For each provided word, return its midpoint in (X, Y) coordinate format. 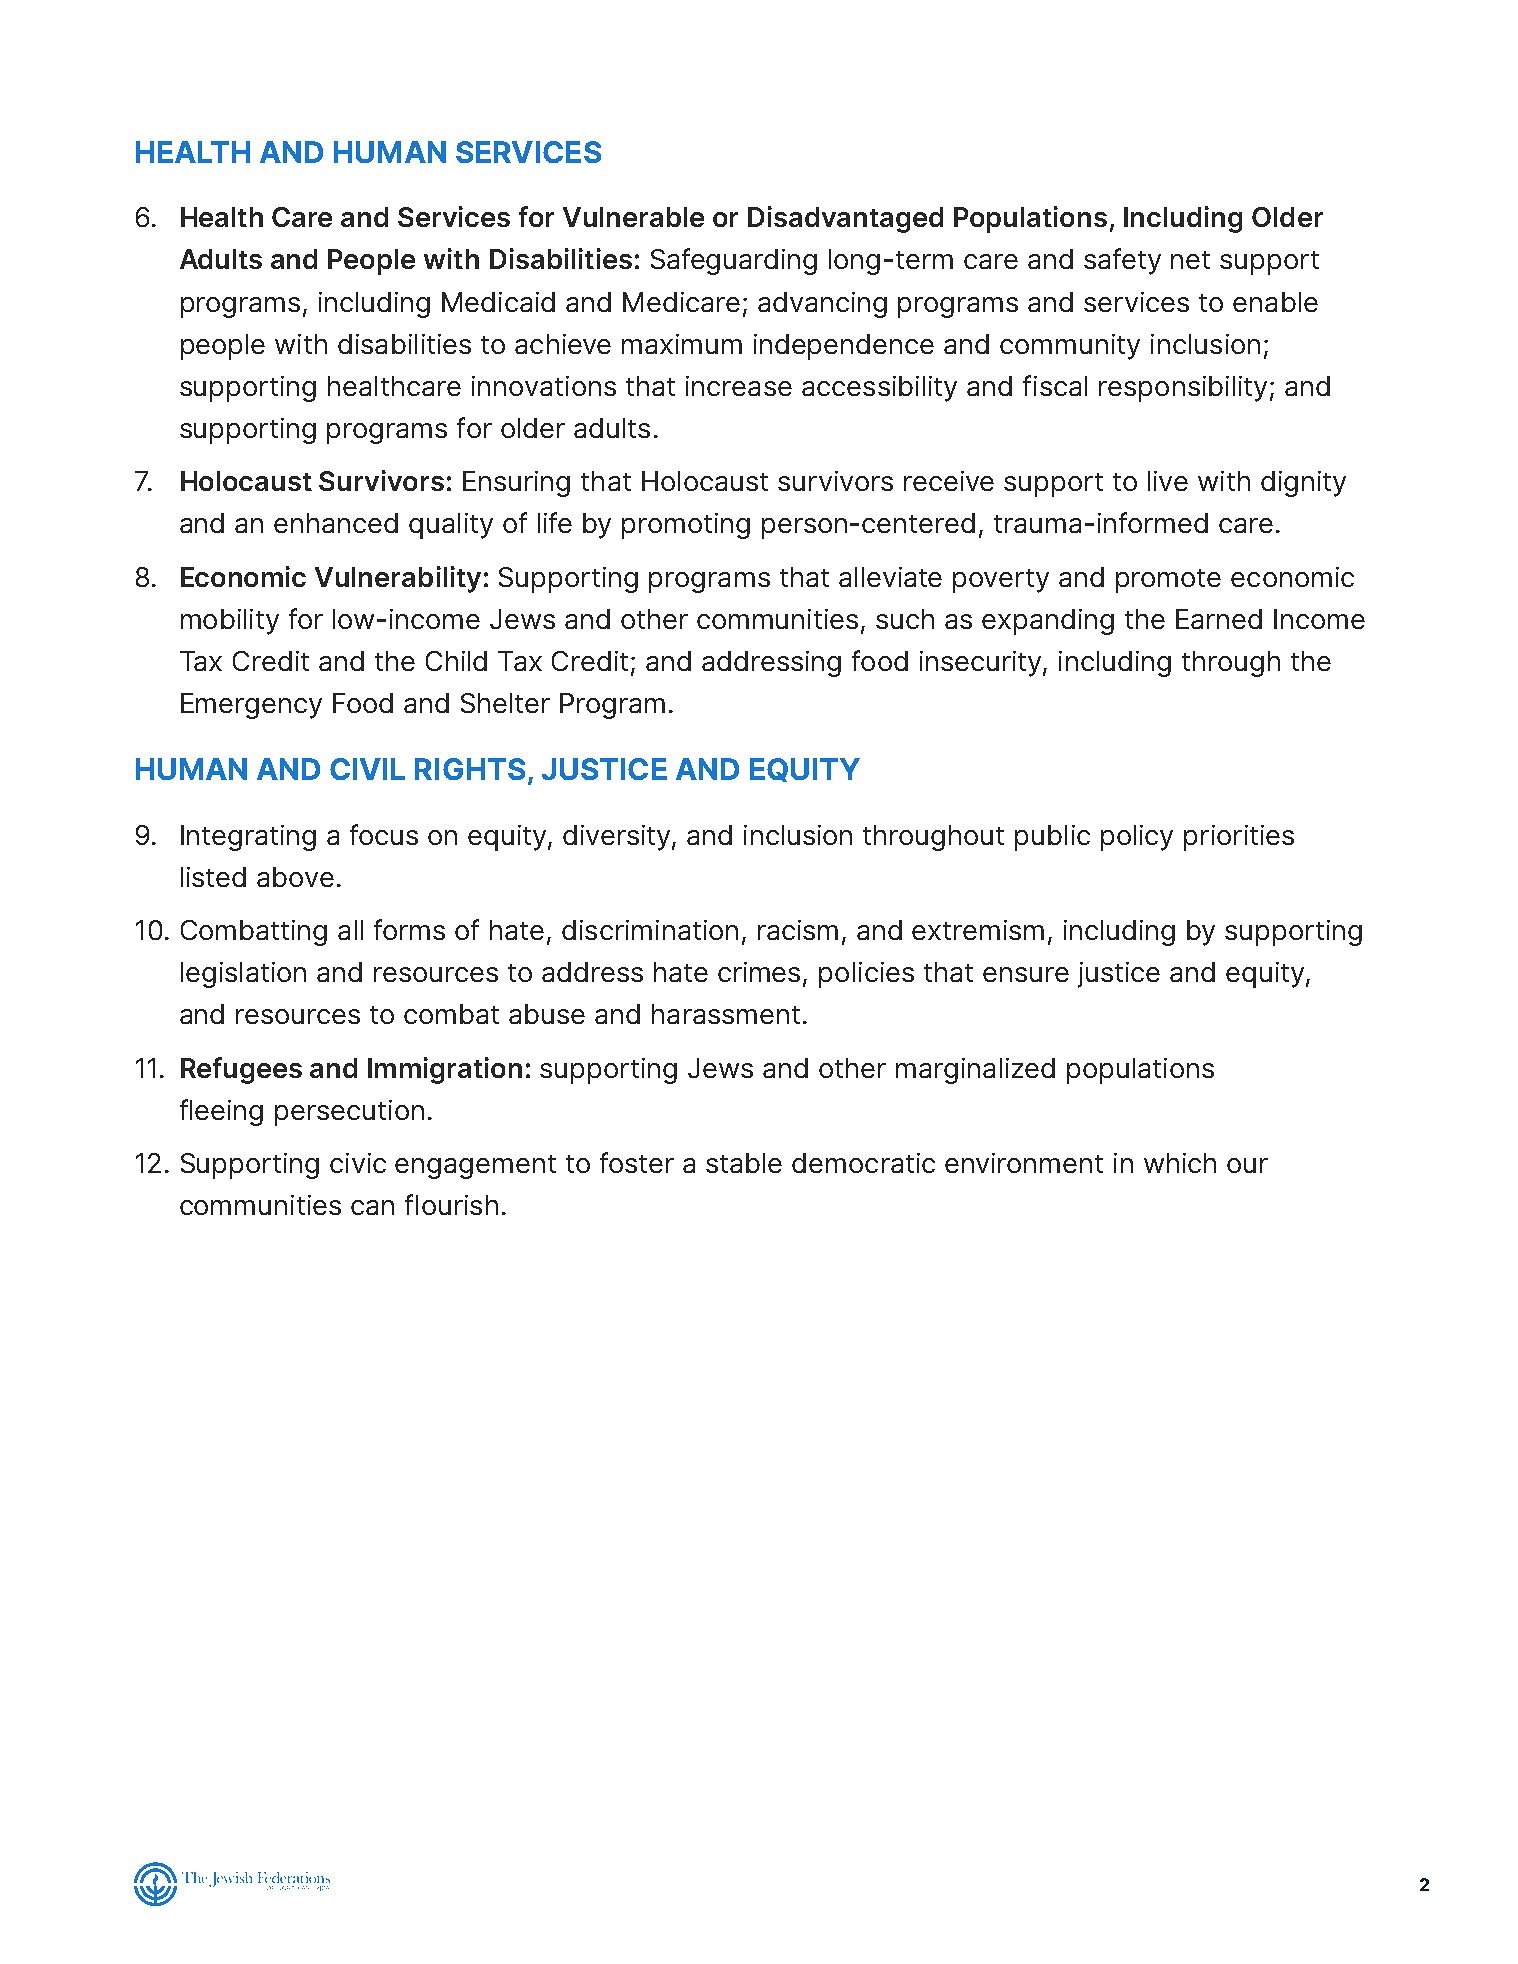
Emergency (251, 706)
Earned (1219, 619)
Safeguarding (734, 261)
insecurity (982, 664)
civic (358, 1163)
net (1190, 260)
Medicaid (498, 302)
